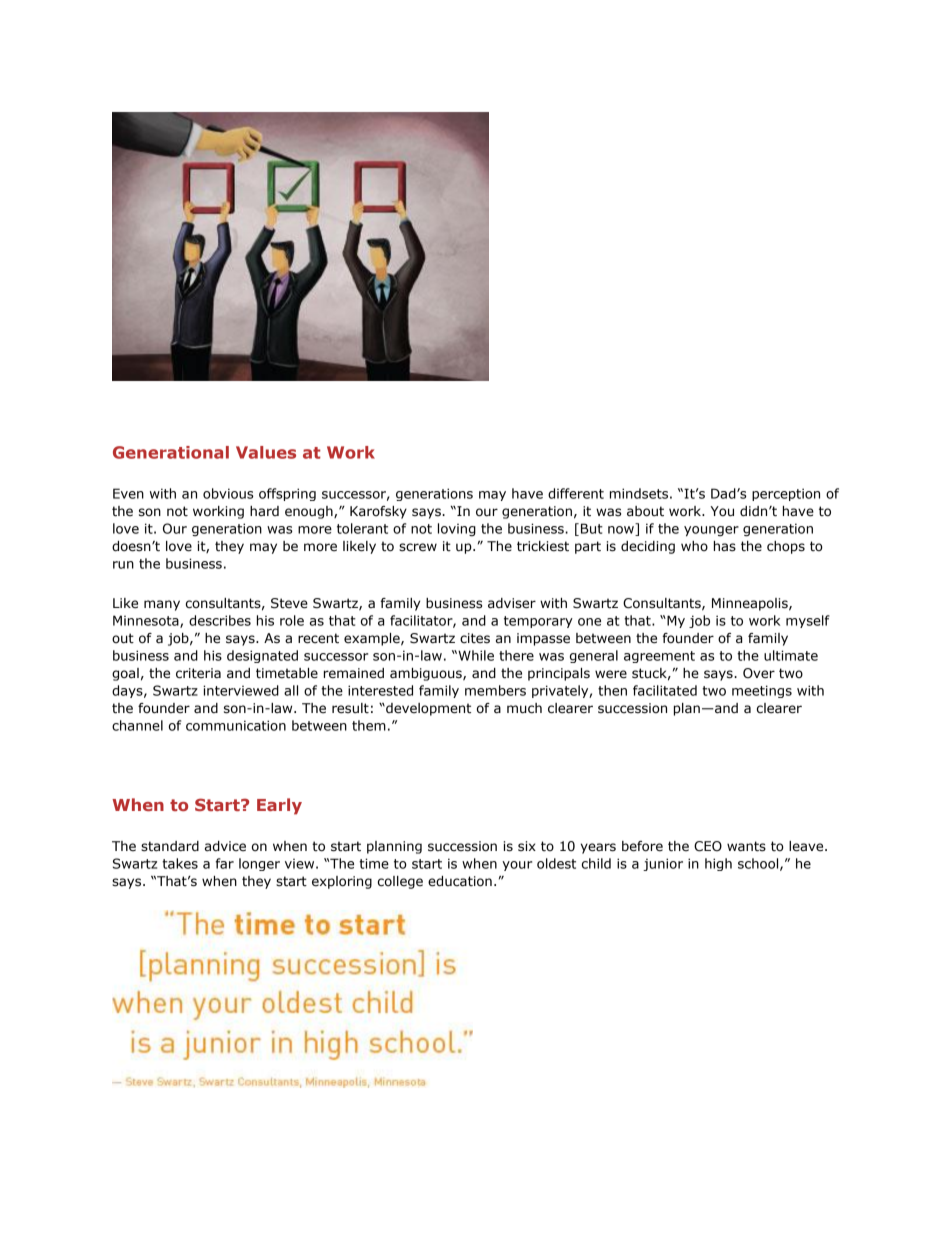  I want to click on six, so click(527, 846).
